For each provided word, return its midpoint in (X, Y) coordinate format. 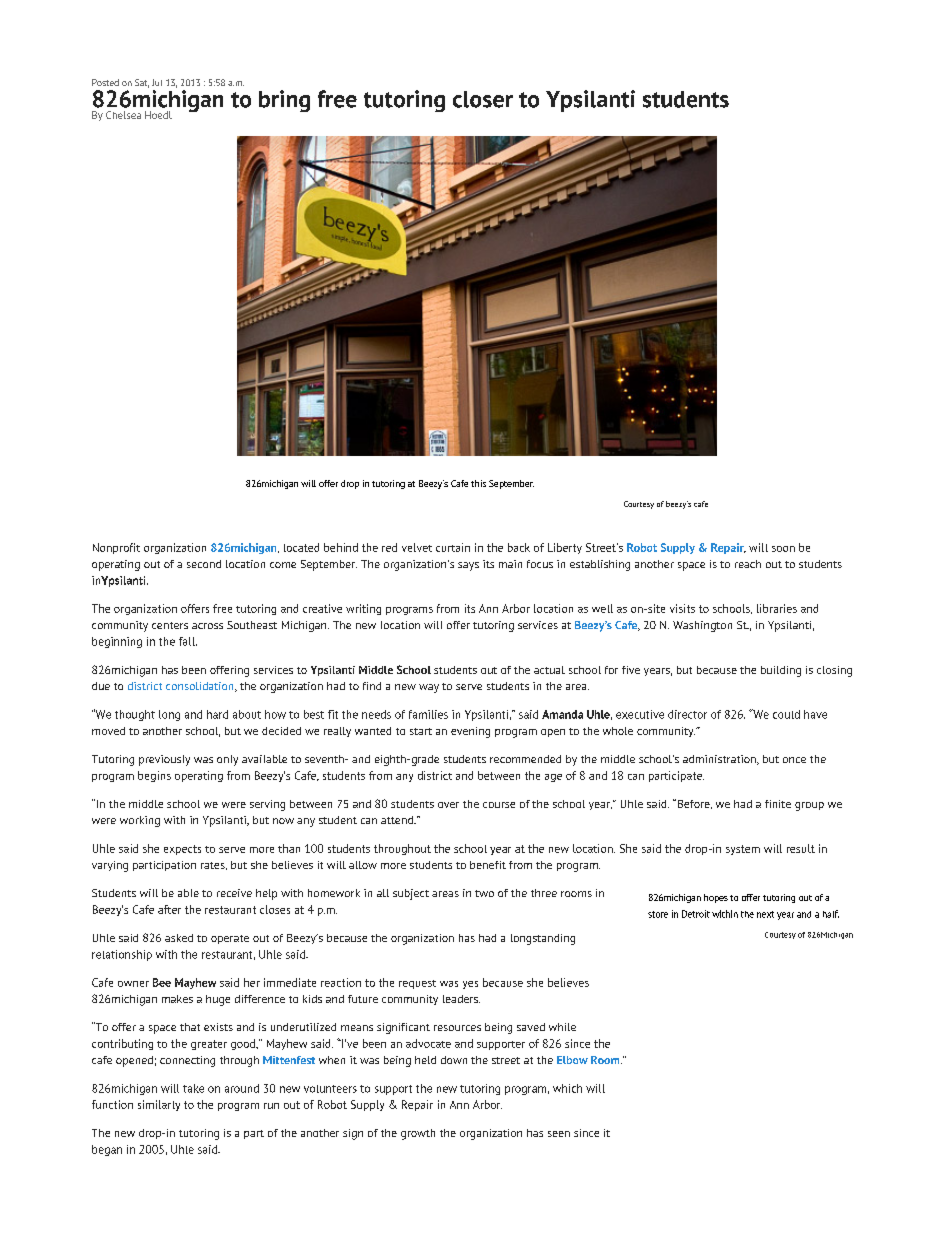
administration (720, 760)
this (478, 483)
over (448, 805)
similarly (159, 1105)
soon (783, 549)
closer (483, 99)
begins (154, 776)
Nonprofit (116, 548)
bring (284, 101)
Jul (157, 82)
